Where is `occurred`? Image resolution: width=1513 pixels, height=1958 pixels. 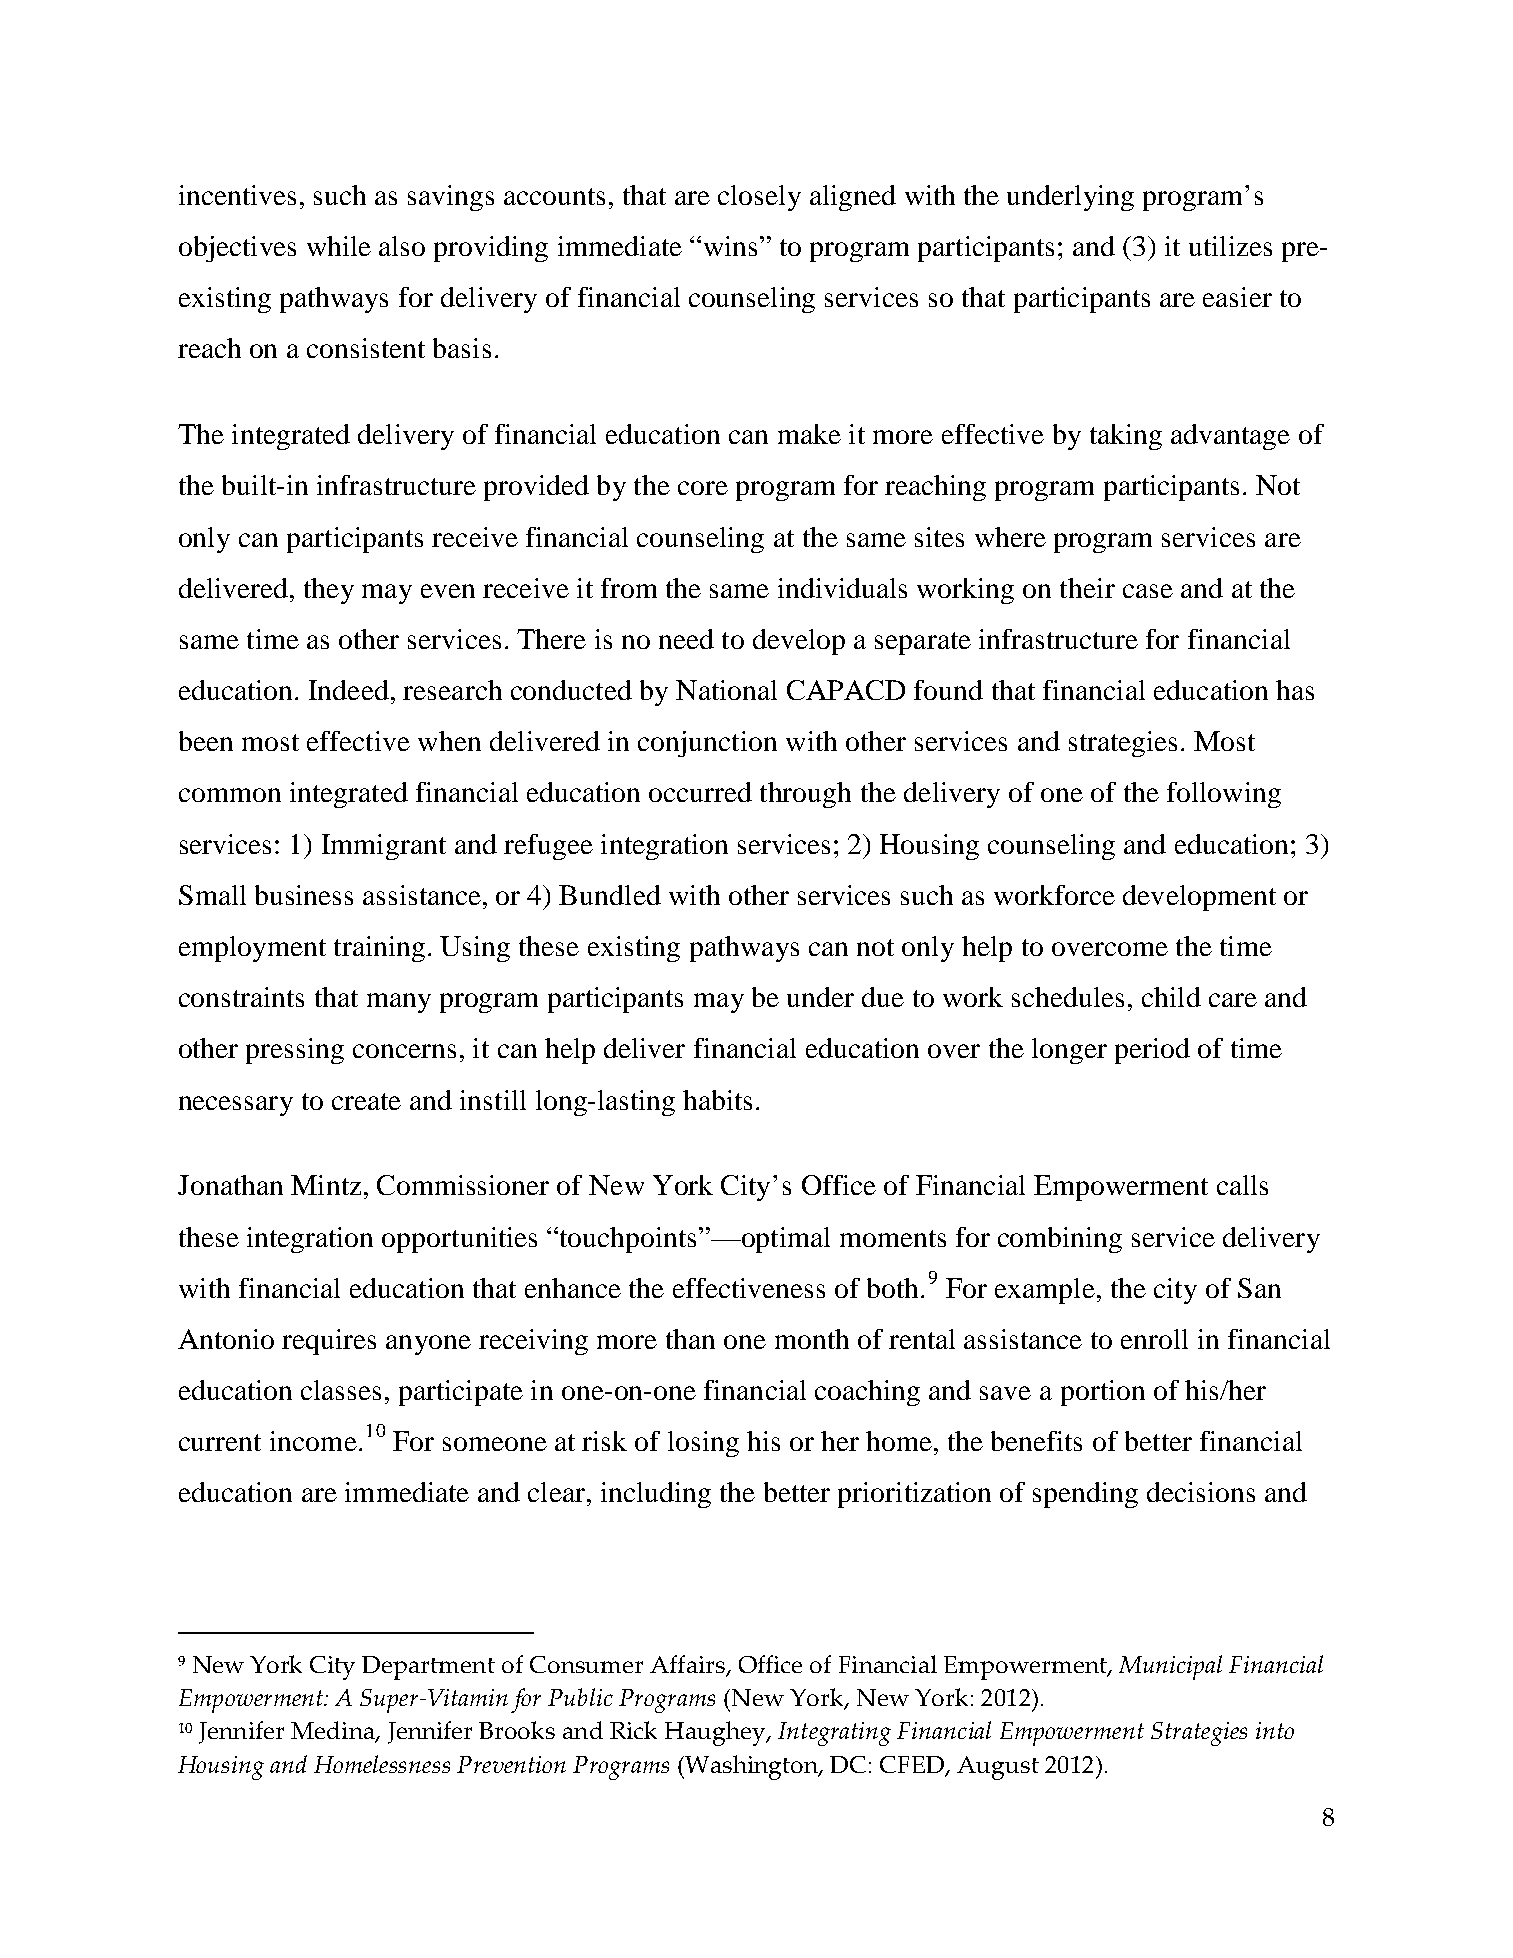
occurred is located at coordinates (700, 792).
